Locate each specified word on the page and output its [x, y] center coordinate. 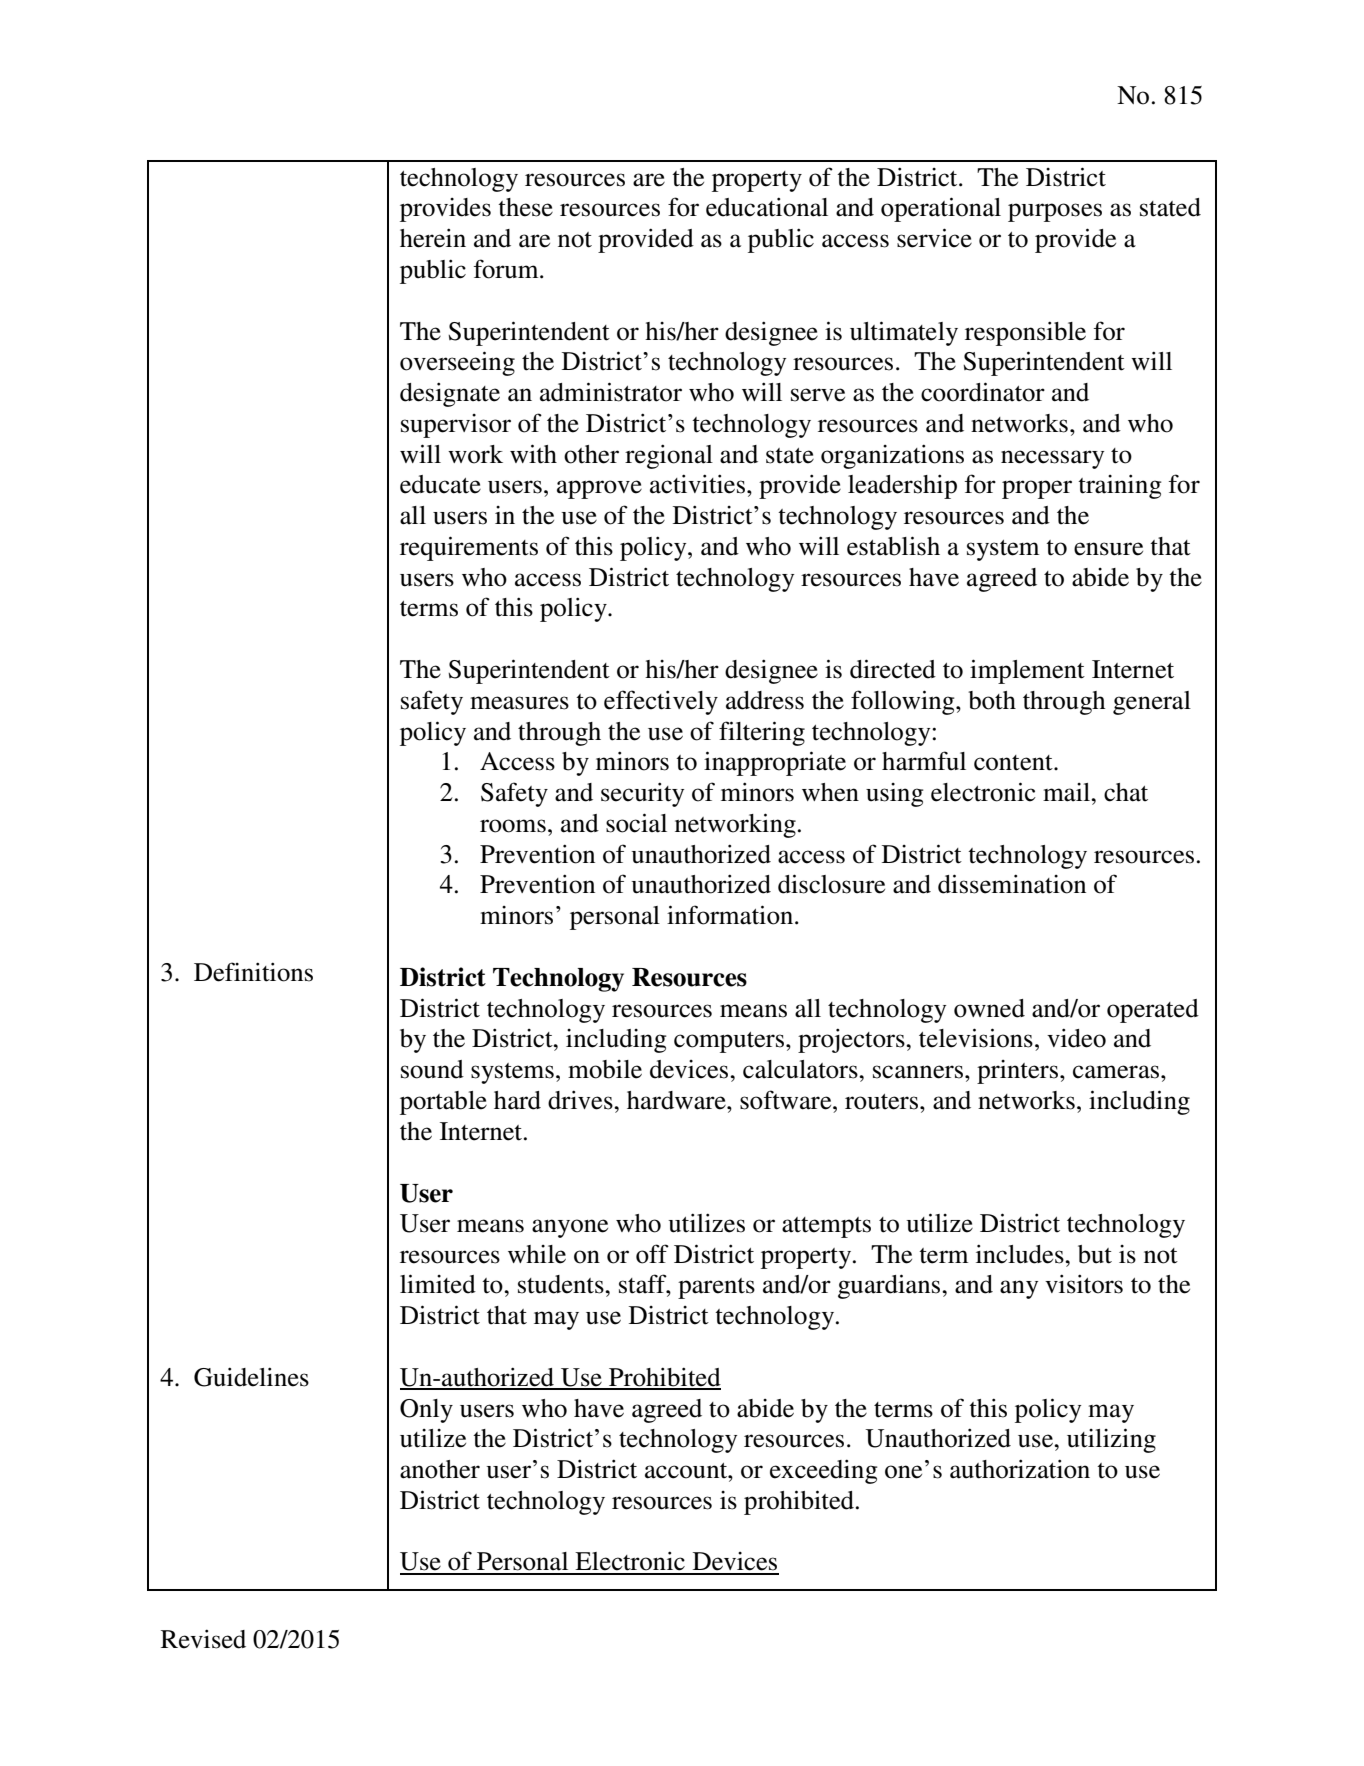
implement [1027, 671]
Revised [203, 1639]
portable [443, 1103]
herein [433, 238]
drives [581, 1100]
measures [519, 703]
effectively [661, 702]
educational [767, 207]
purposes [1055, 212]
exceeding [823, 1471]
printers [1017, 1072]
